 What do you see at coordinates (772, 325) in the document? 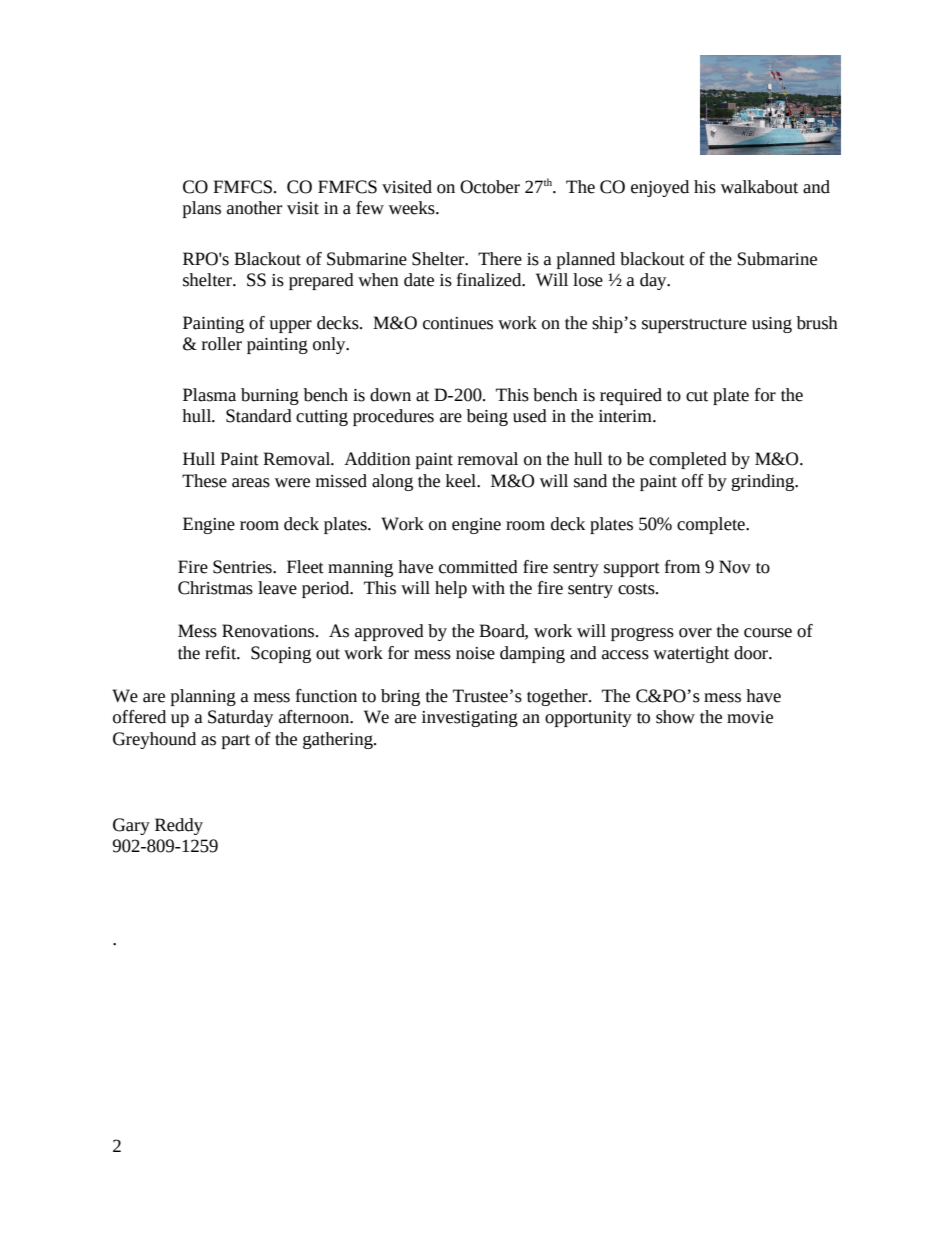
I see `using` at bounding box center [772, 325].
